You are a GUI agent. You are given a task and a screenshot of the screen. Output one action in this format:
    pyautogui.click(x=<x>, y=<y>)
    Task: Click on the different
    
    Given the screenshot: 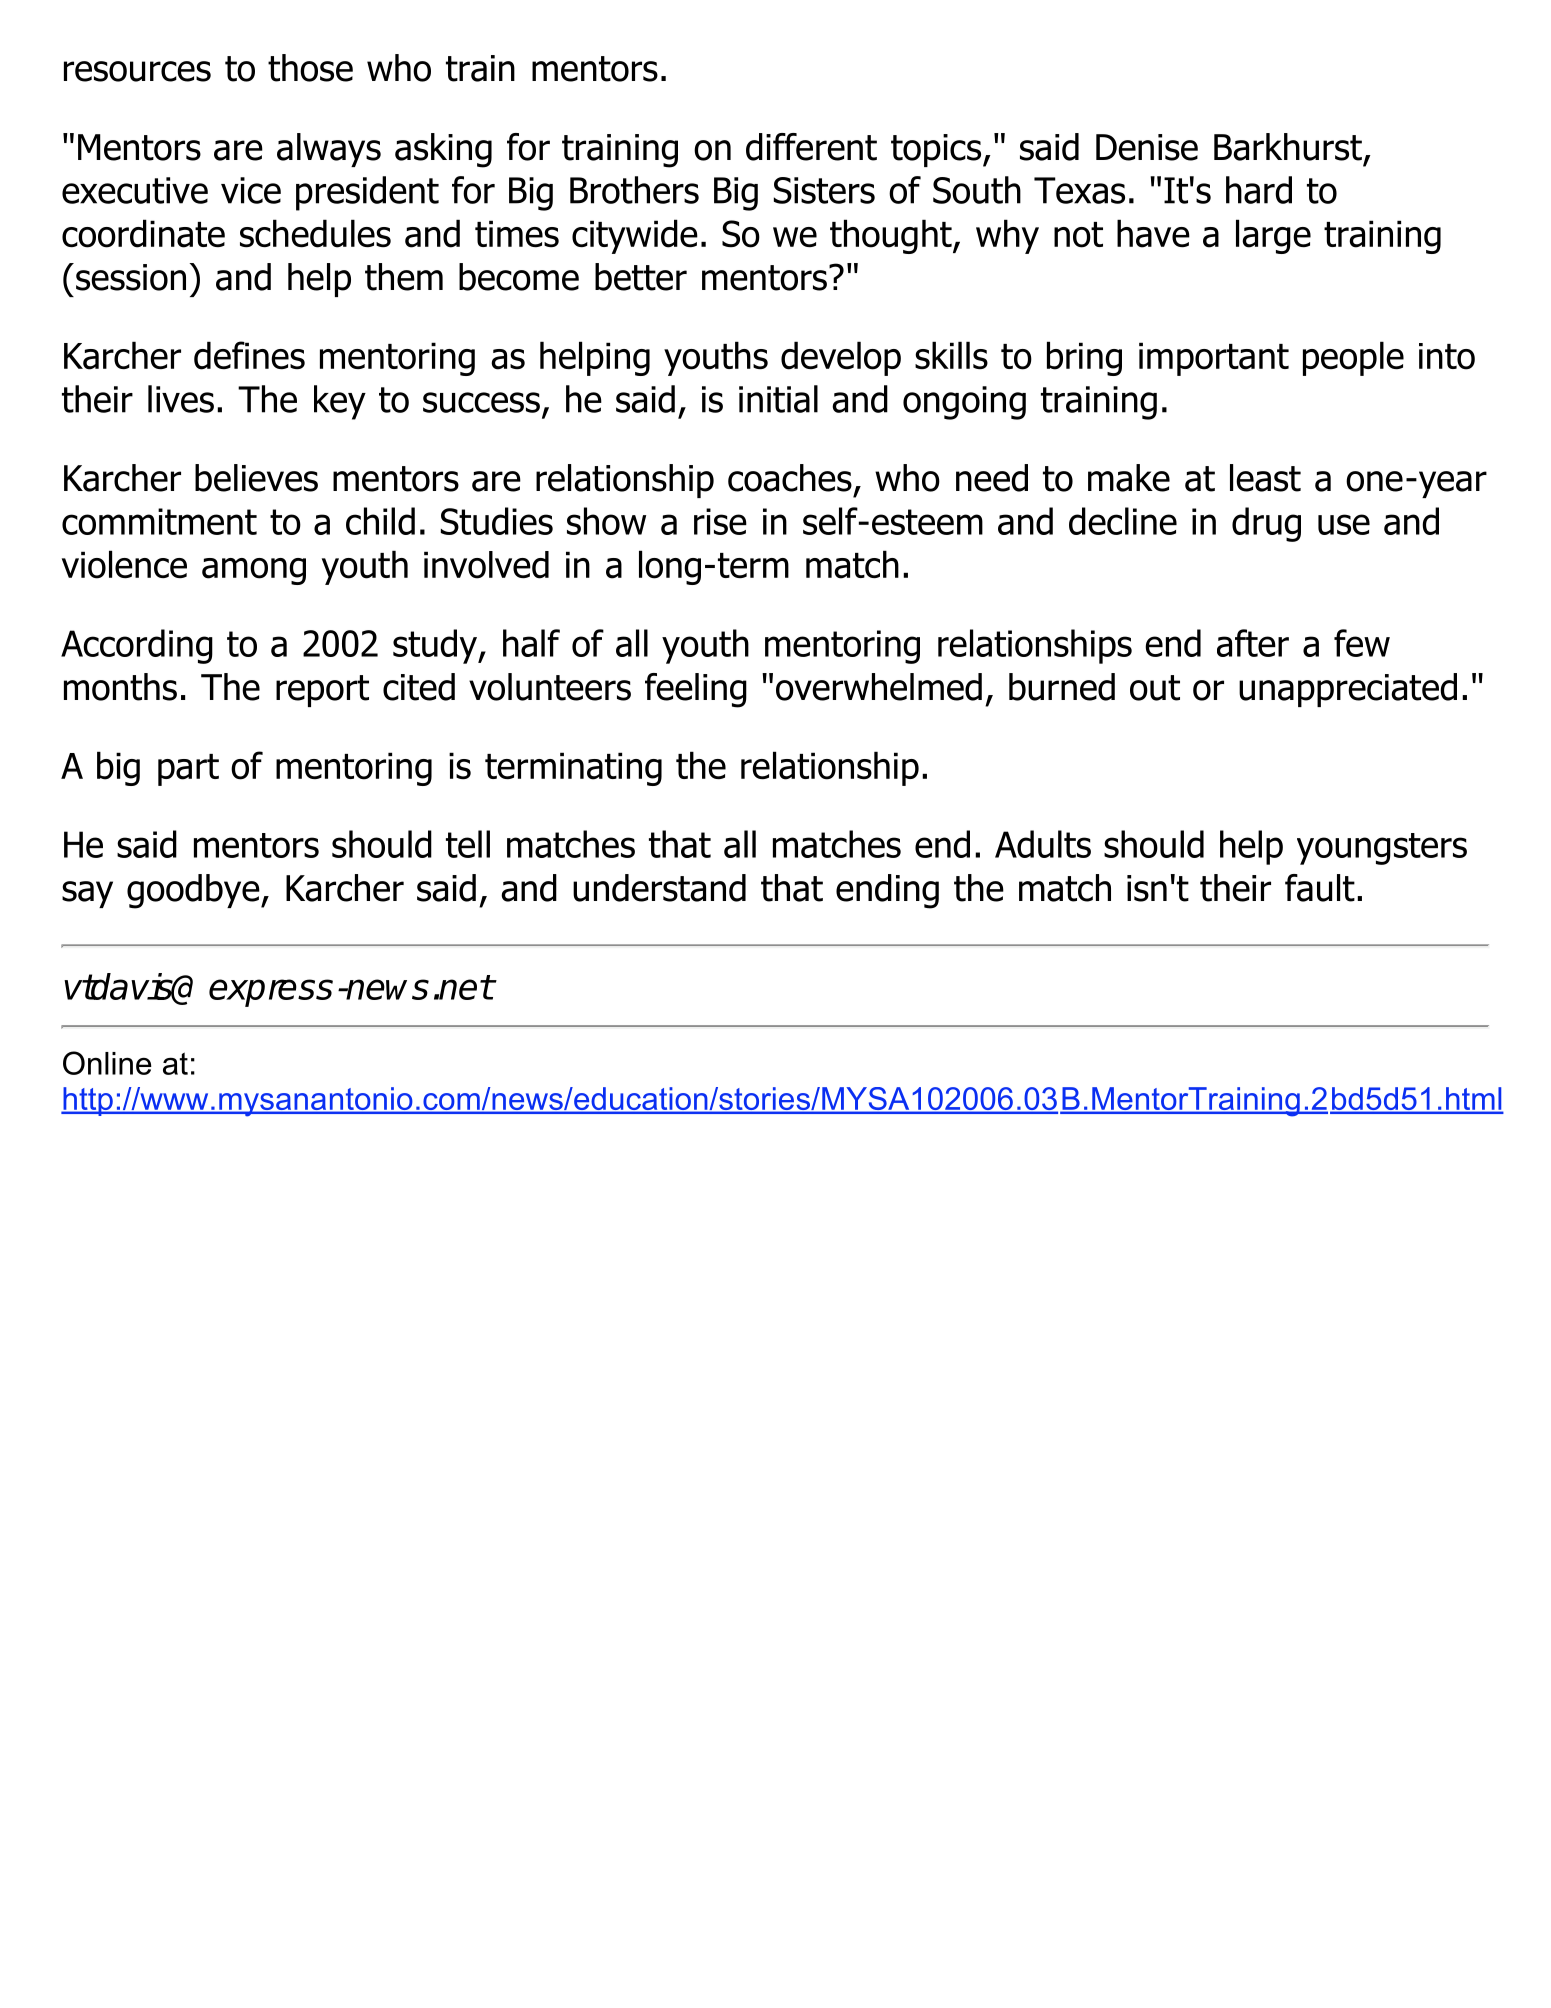 What is the action you would take?
    pyautogui.click(x=811, y=147)
